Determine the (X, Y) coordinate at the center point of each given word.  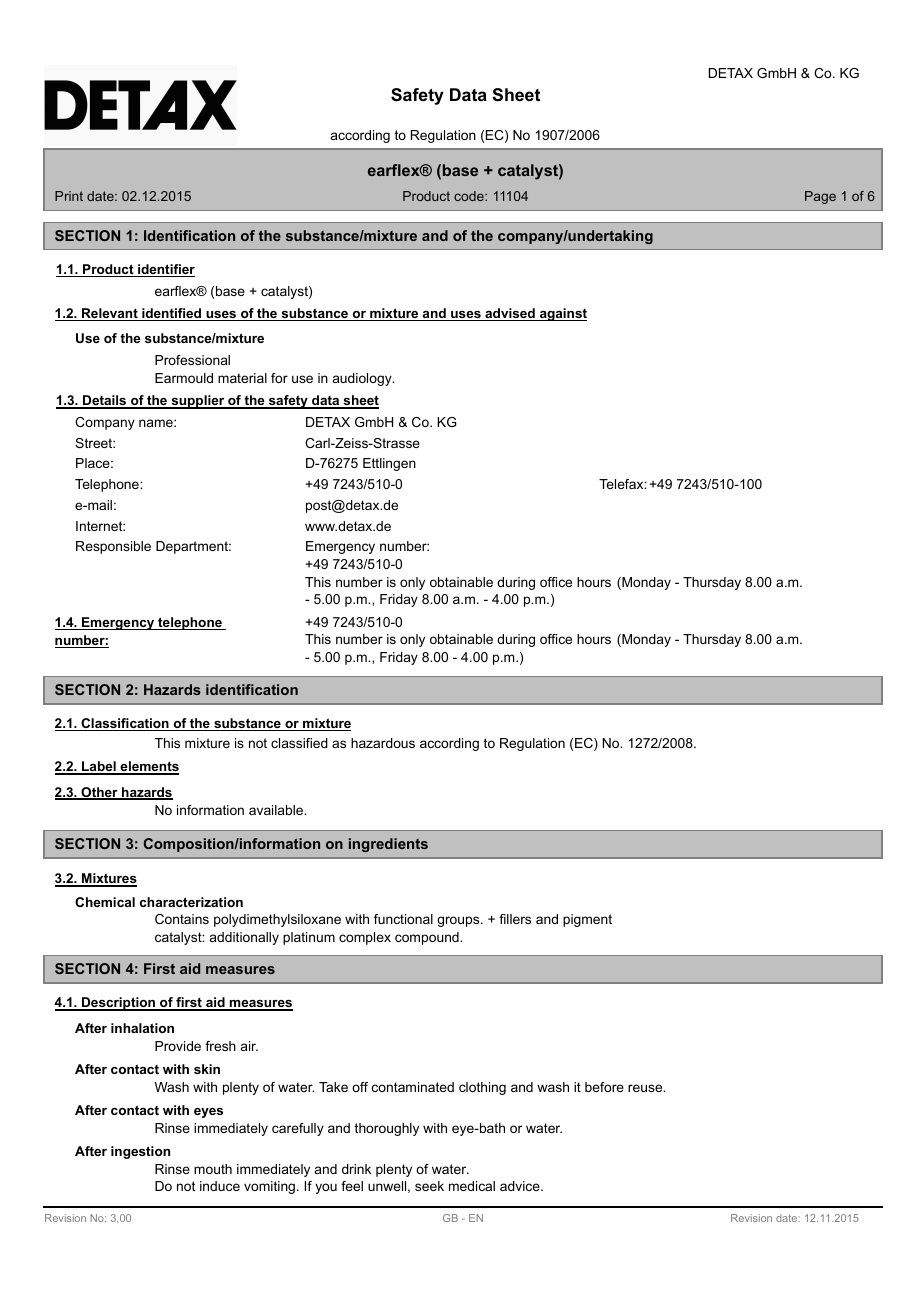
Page (820, 197)
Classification (125, 724)
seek (429, 1186)
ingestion (140, 1152)
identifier (165, 270)
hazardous (383, 743)
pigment (587, 920)
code (470, 196)
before (604, 1087)
